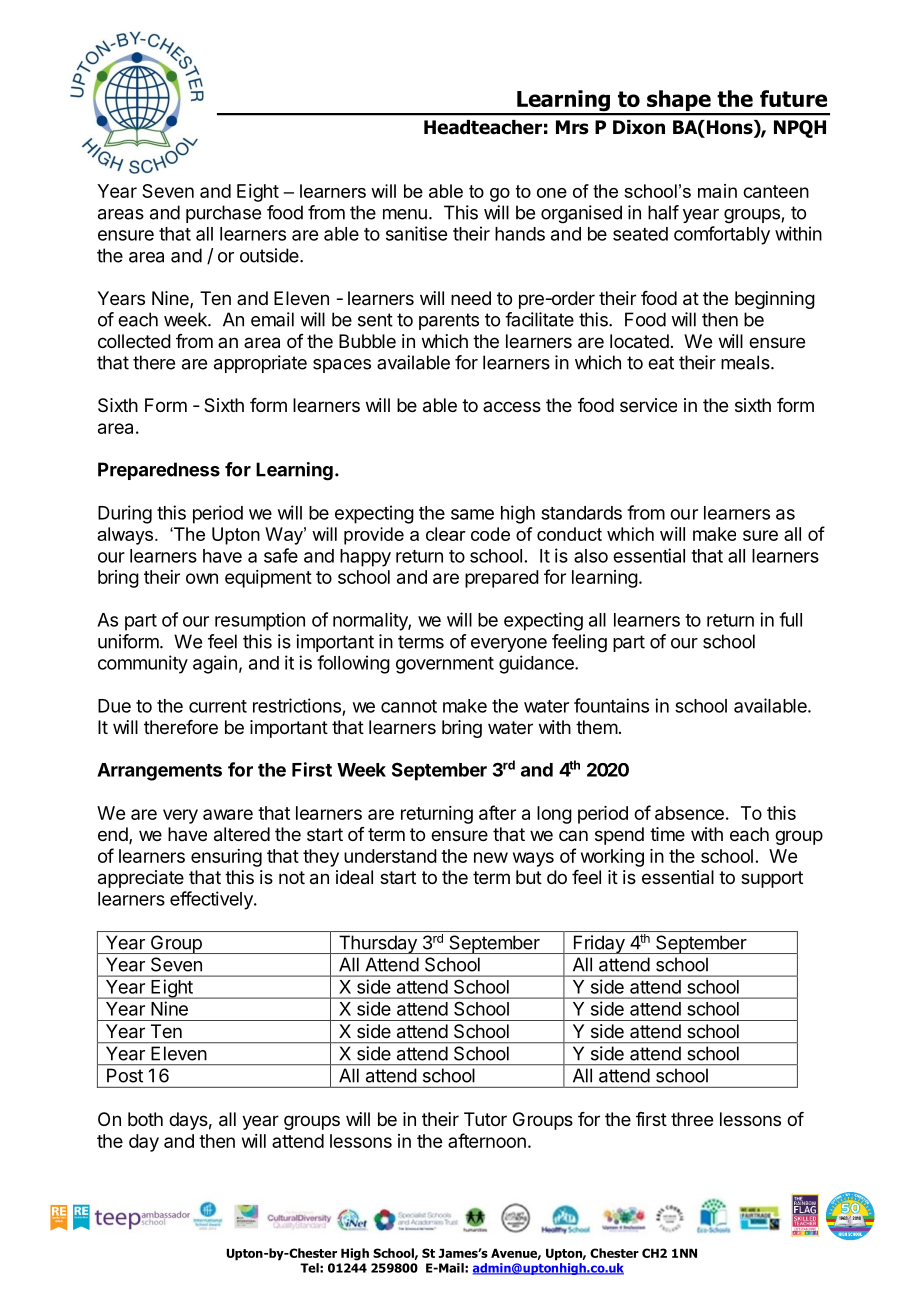 The height and width of the document is (1308, 924). What do you see at coordinates (145, 1119) in the document?
I see `both` at bounding box center [145, 1119].
